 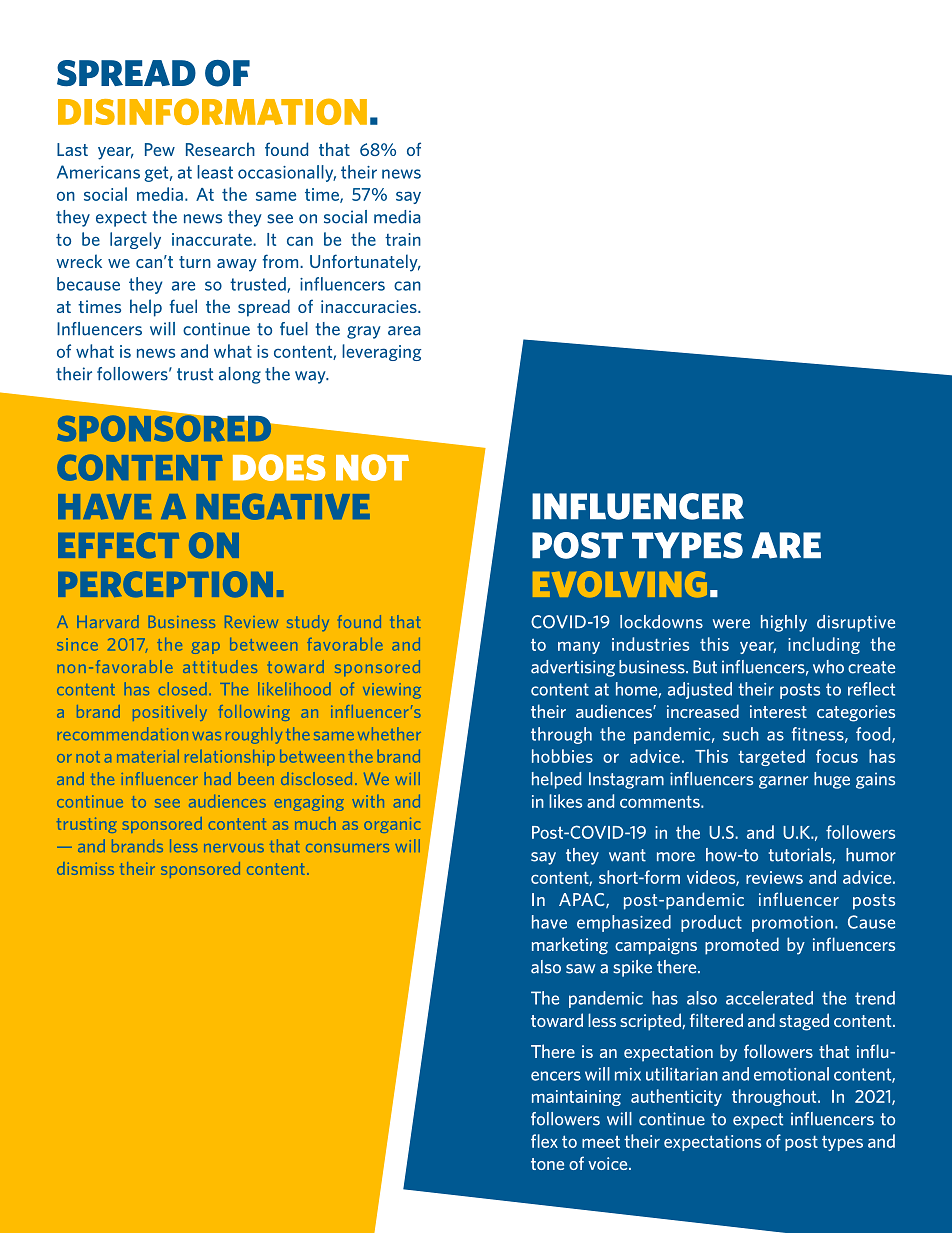 What do you see at coordinates (392, 691) in the screenshot?
I see `viewing` at bounding box center [392, 691].
